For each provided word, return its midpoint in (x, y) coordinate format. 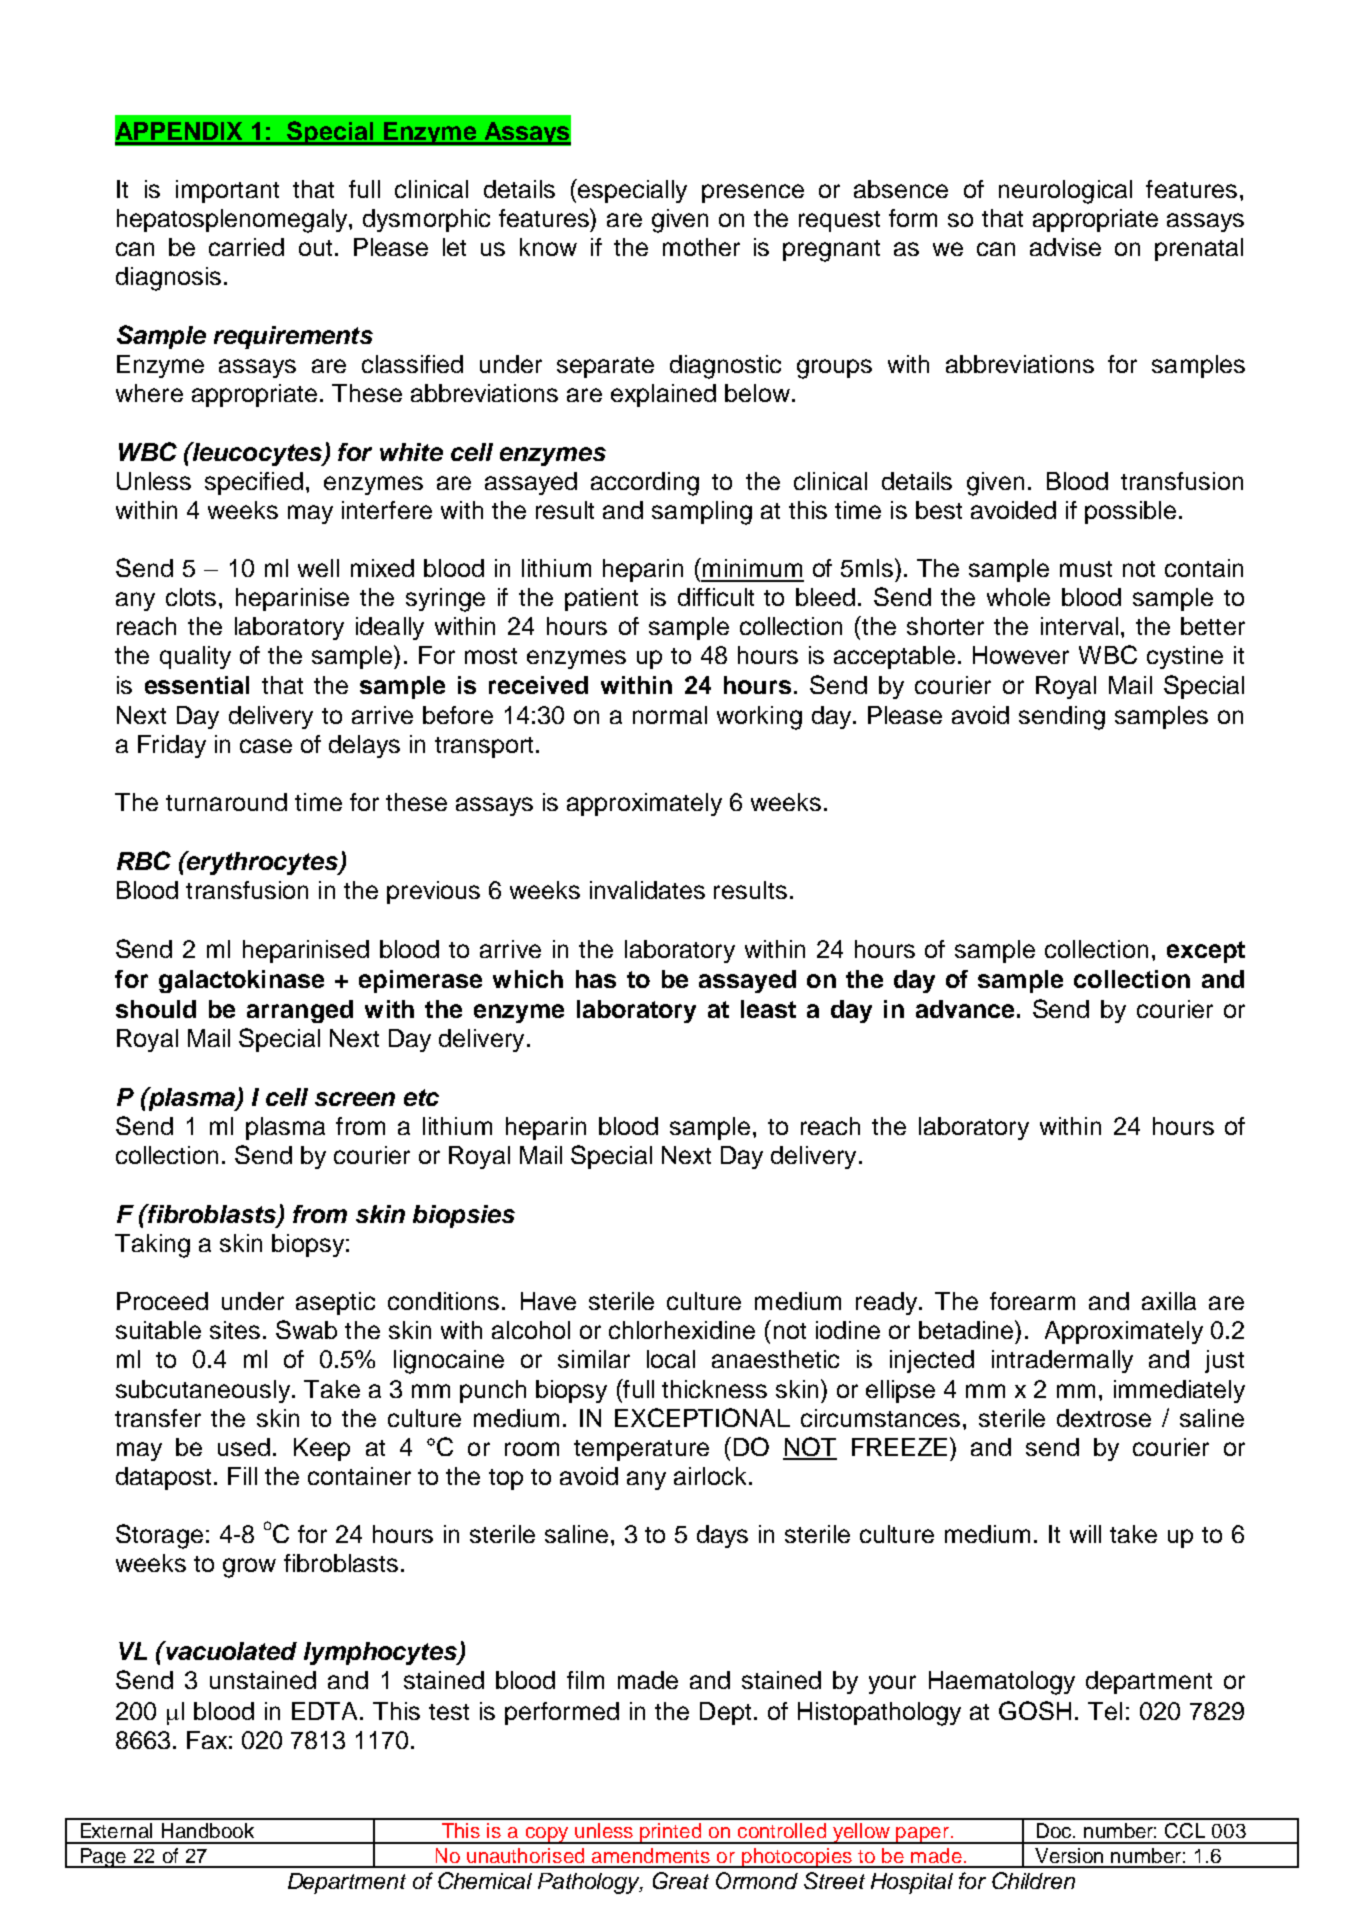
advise (1065, 247)
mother (701, 247)
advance (965, 1009)
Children (1033, 1880)
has (596, 979)
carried (246, 247)
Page (103, 1858)
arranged (300, 1011)
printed (671, 1833)
